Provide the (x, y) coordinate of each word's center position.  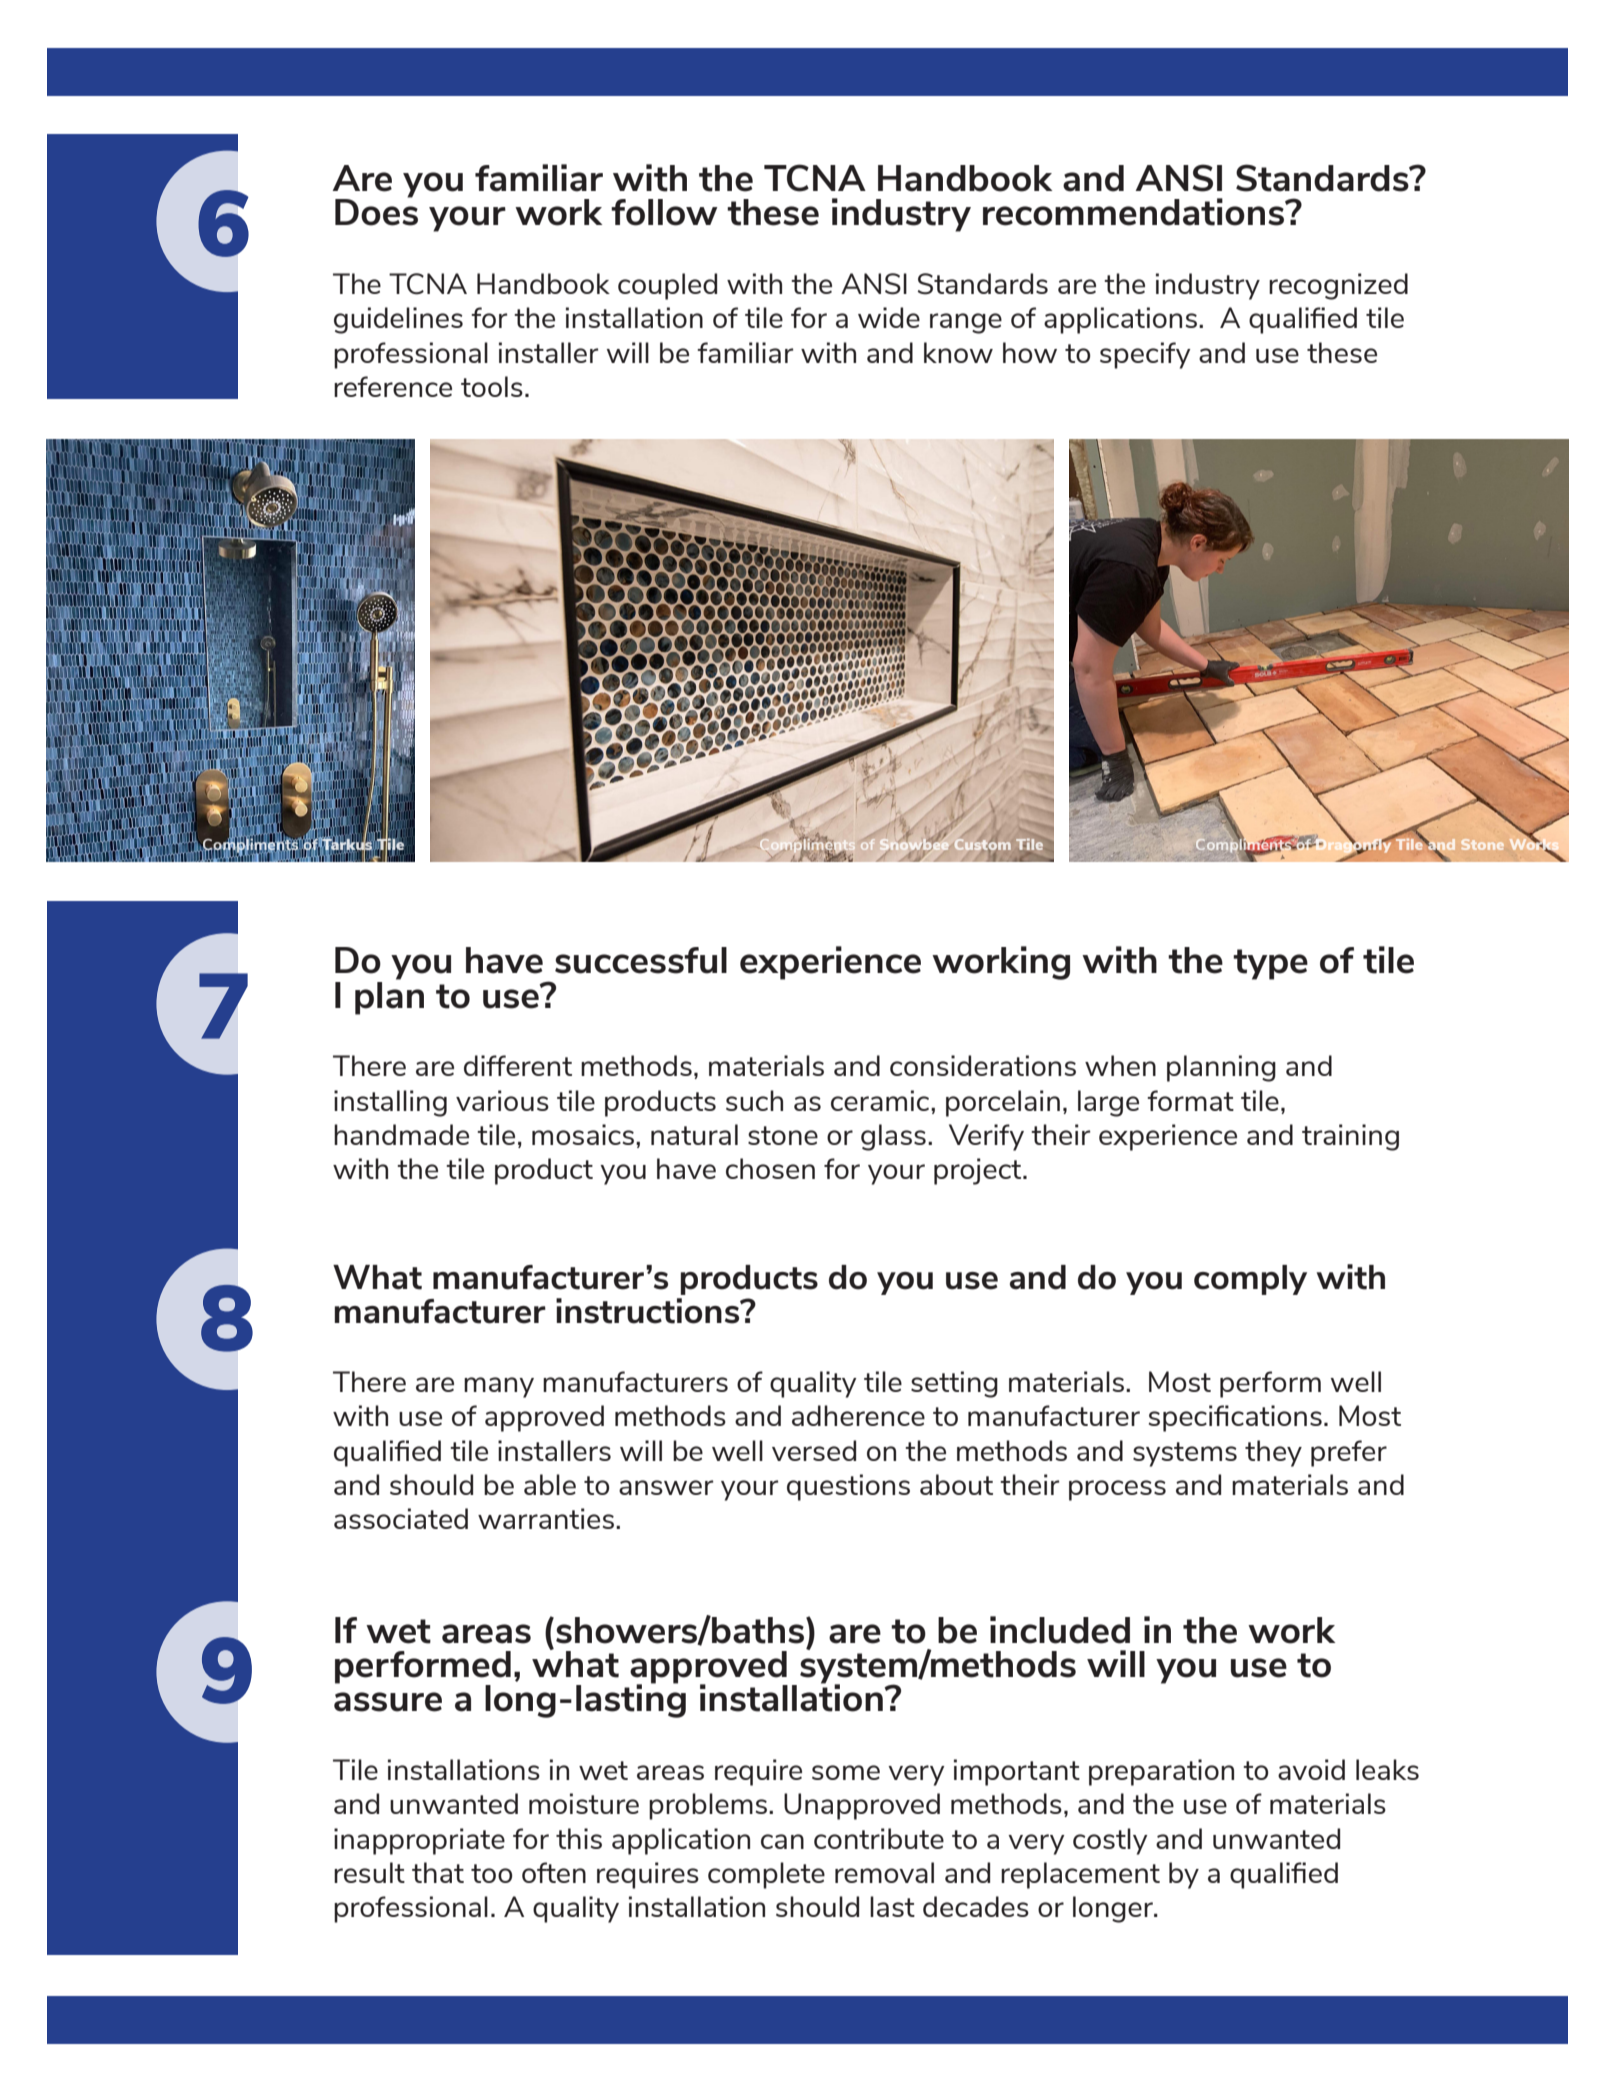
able (550, 1484)
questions (848, 1487)
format (1190, 1100)
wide (889, 317)
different (518, 1065)
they (1273, 1453)
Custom (983, 845)
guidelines (398, 320)
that (438, 1872)
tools (492, 386)
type (1270, 964)
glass (893, 1137)
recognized (1338, 286)
